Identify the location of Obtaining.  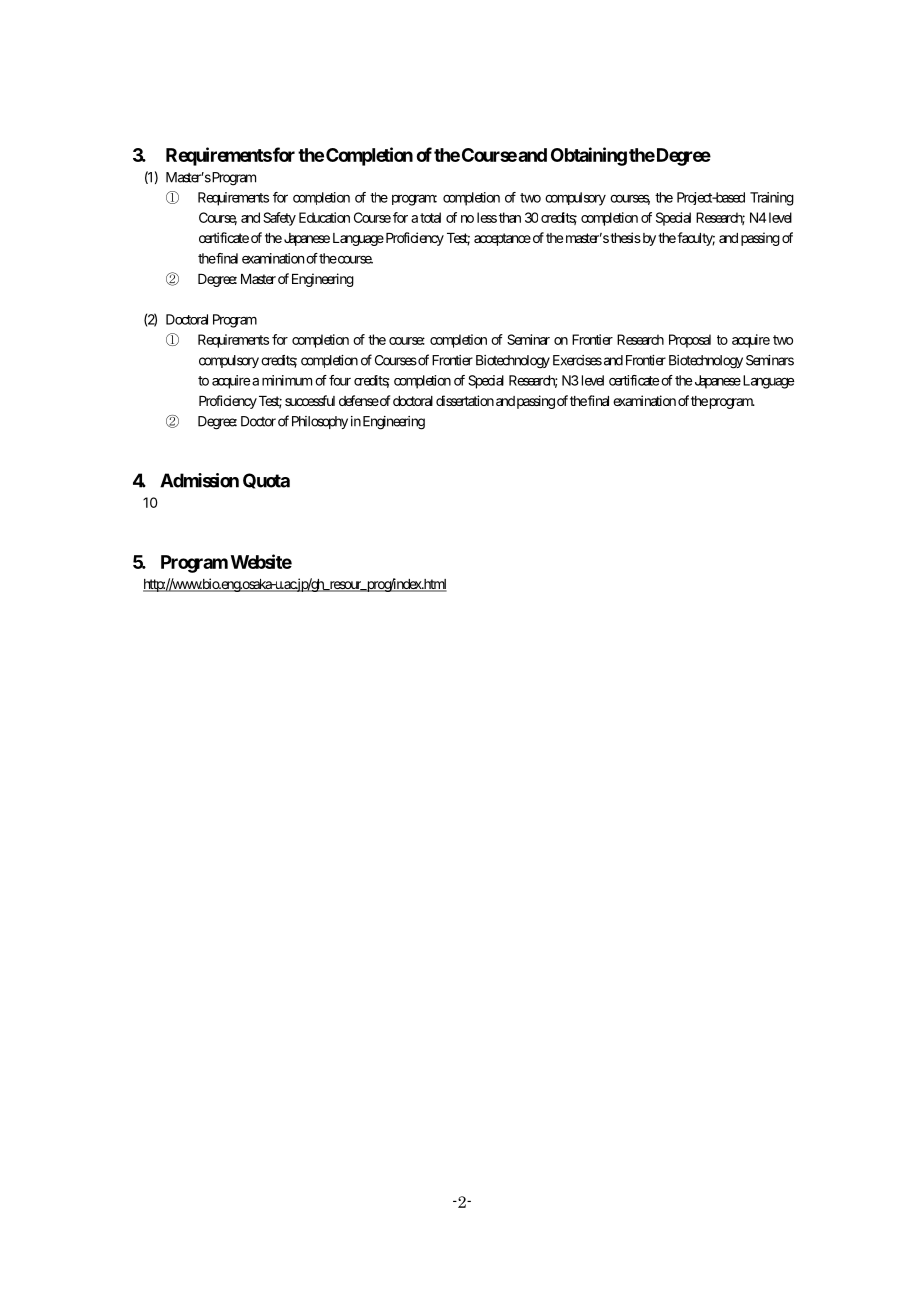
(589, 156).
